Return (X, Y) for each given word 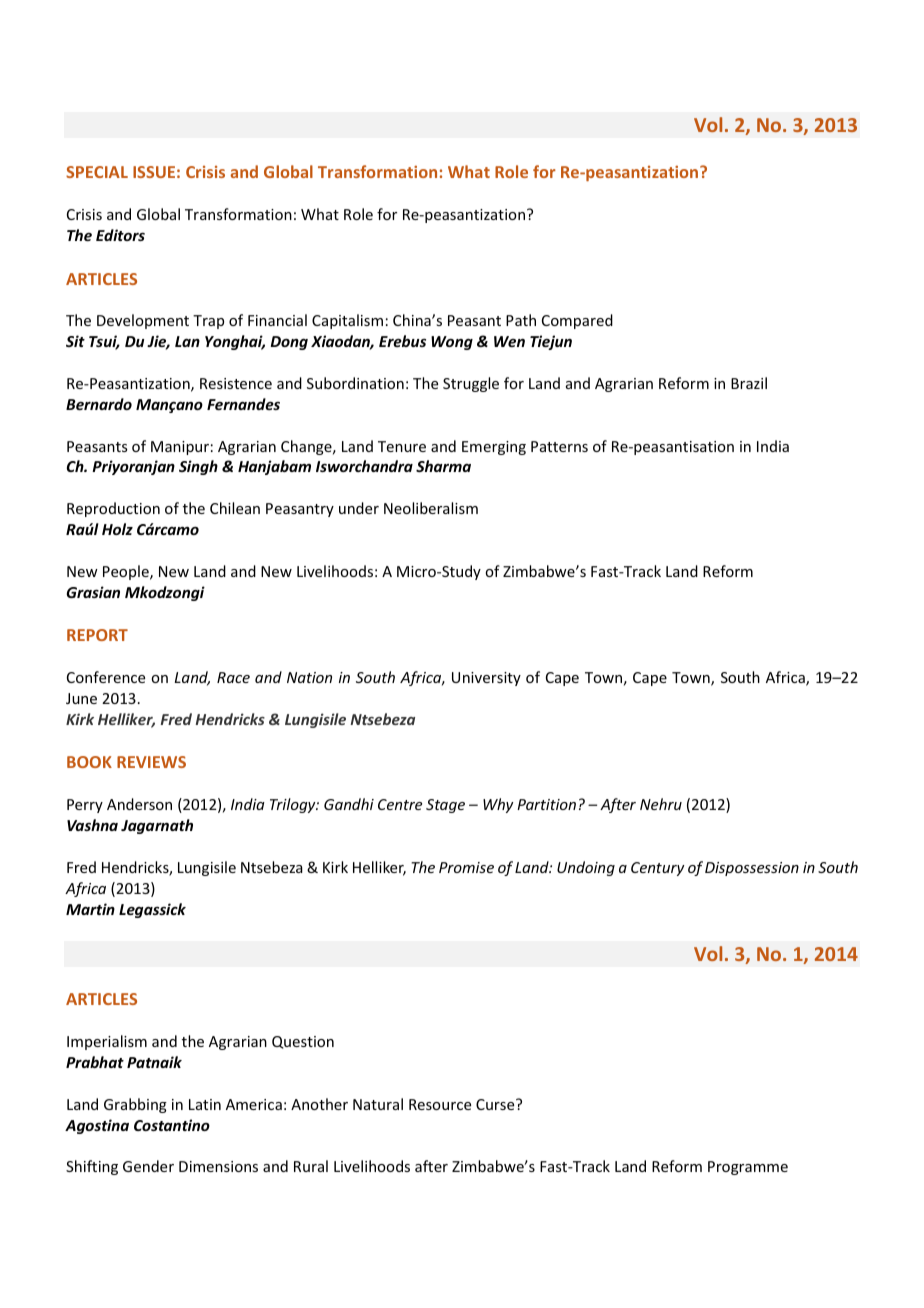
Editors (120, 235)
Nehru (661, 804)
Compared (577, 321)
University (486, 679)
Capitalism (347, 321)
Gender (148, 1166)
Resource (440, 1104)
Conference (106, 677)
